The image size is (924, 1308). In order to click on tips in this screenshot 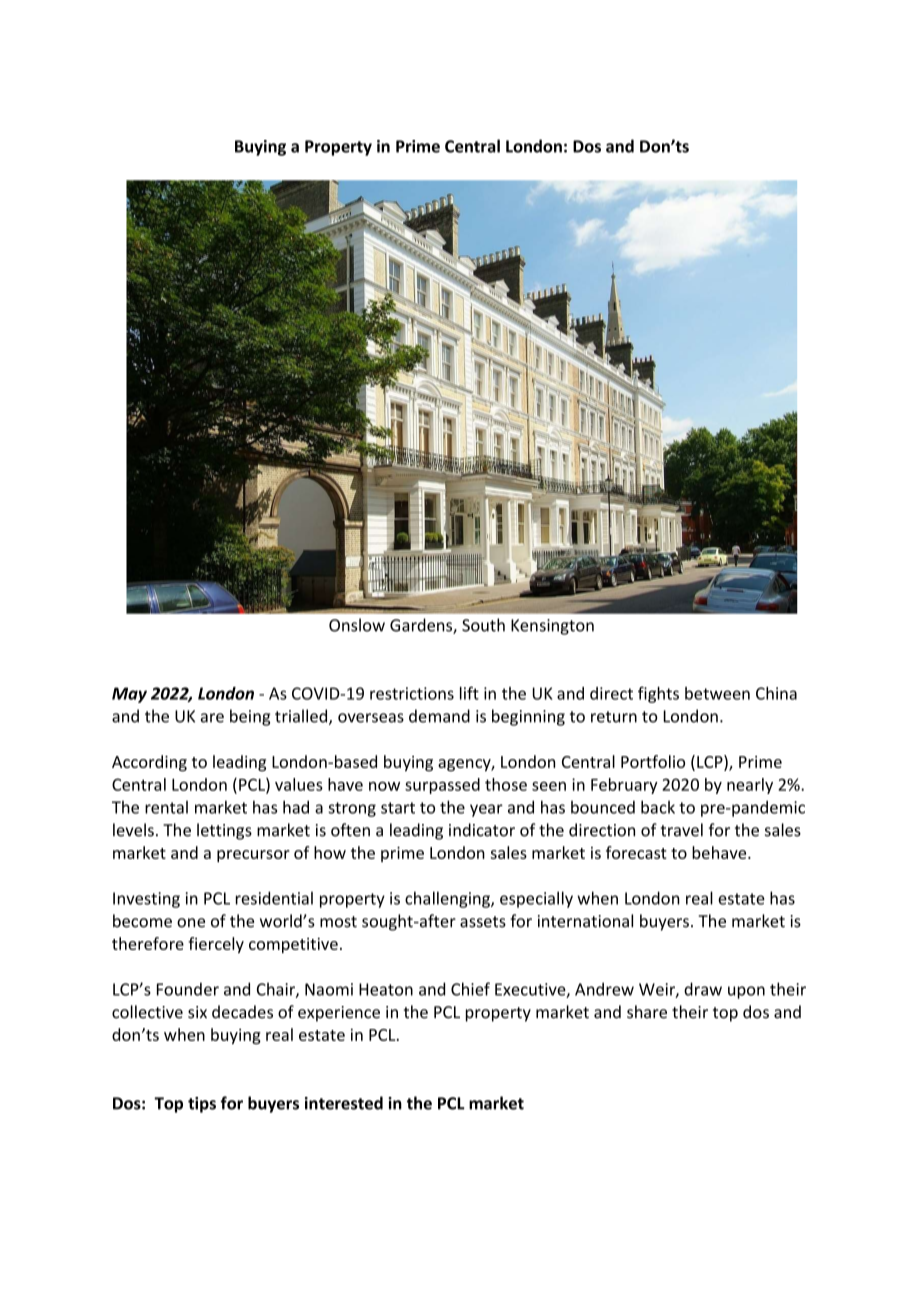, I will do `click(202, 1105)`.
